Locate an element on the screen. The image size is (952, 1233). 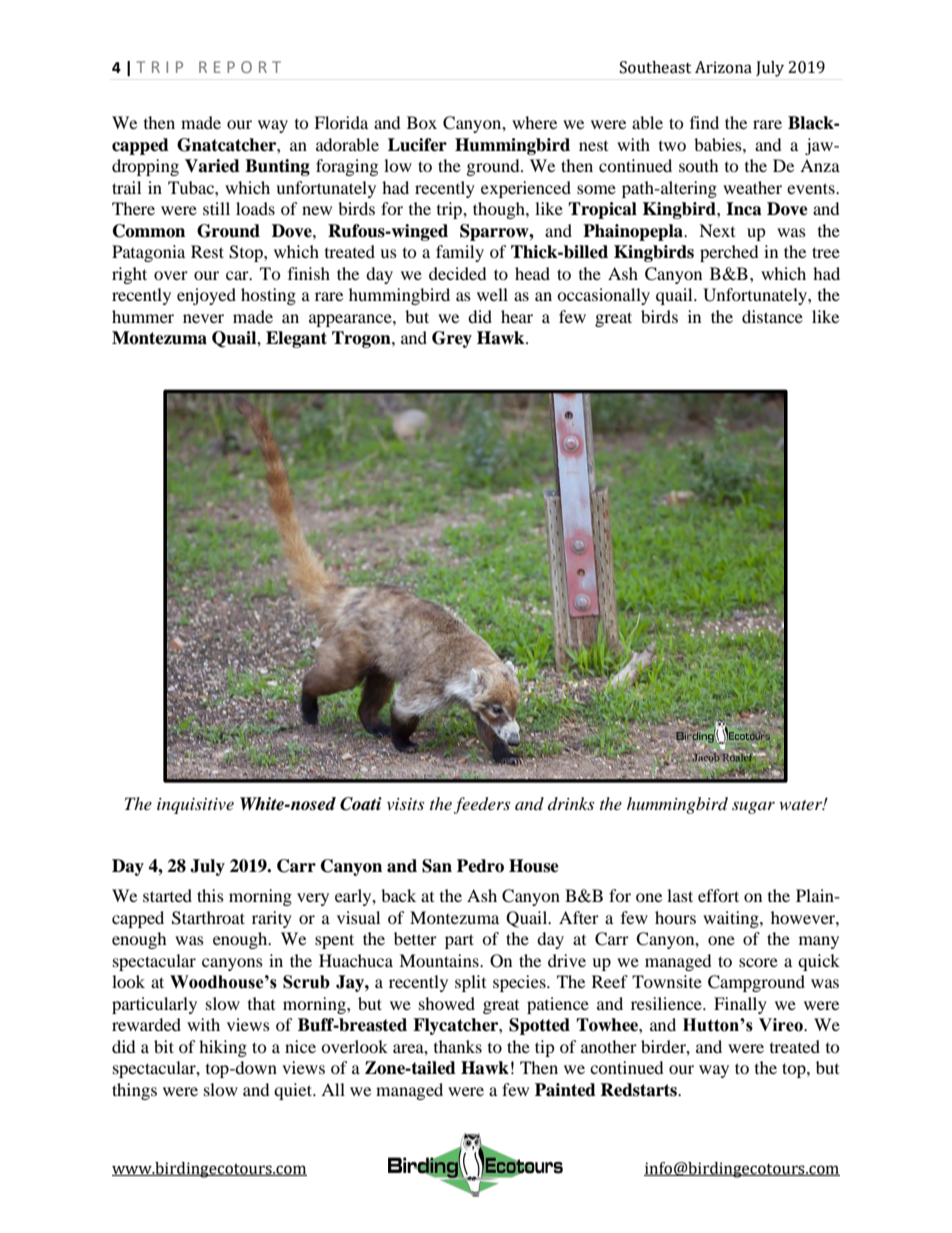
inquisitive is located at coordinates (195, 806).
